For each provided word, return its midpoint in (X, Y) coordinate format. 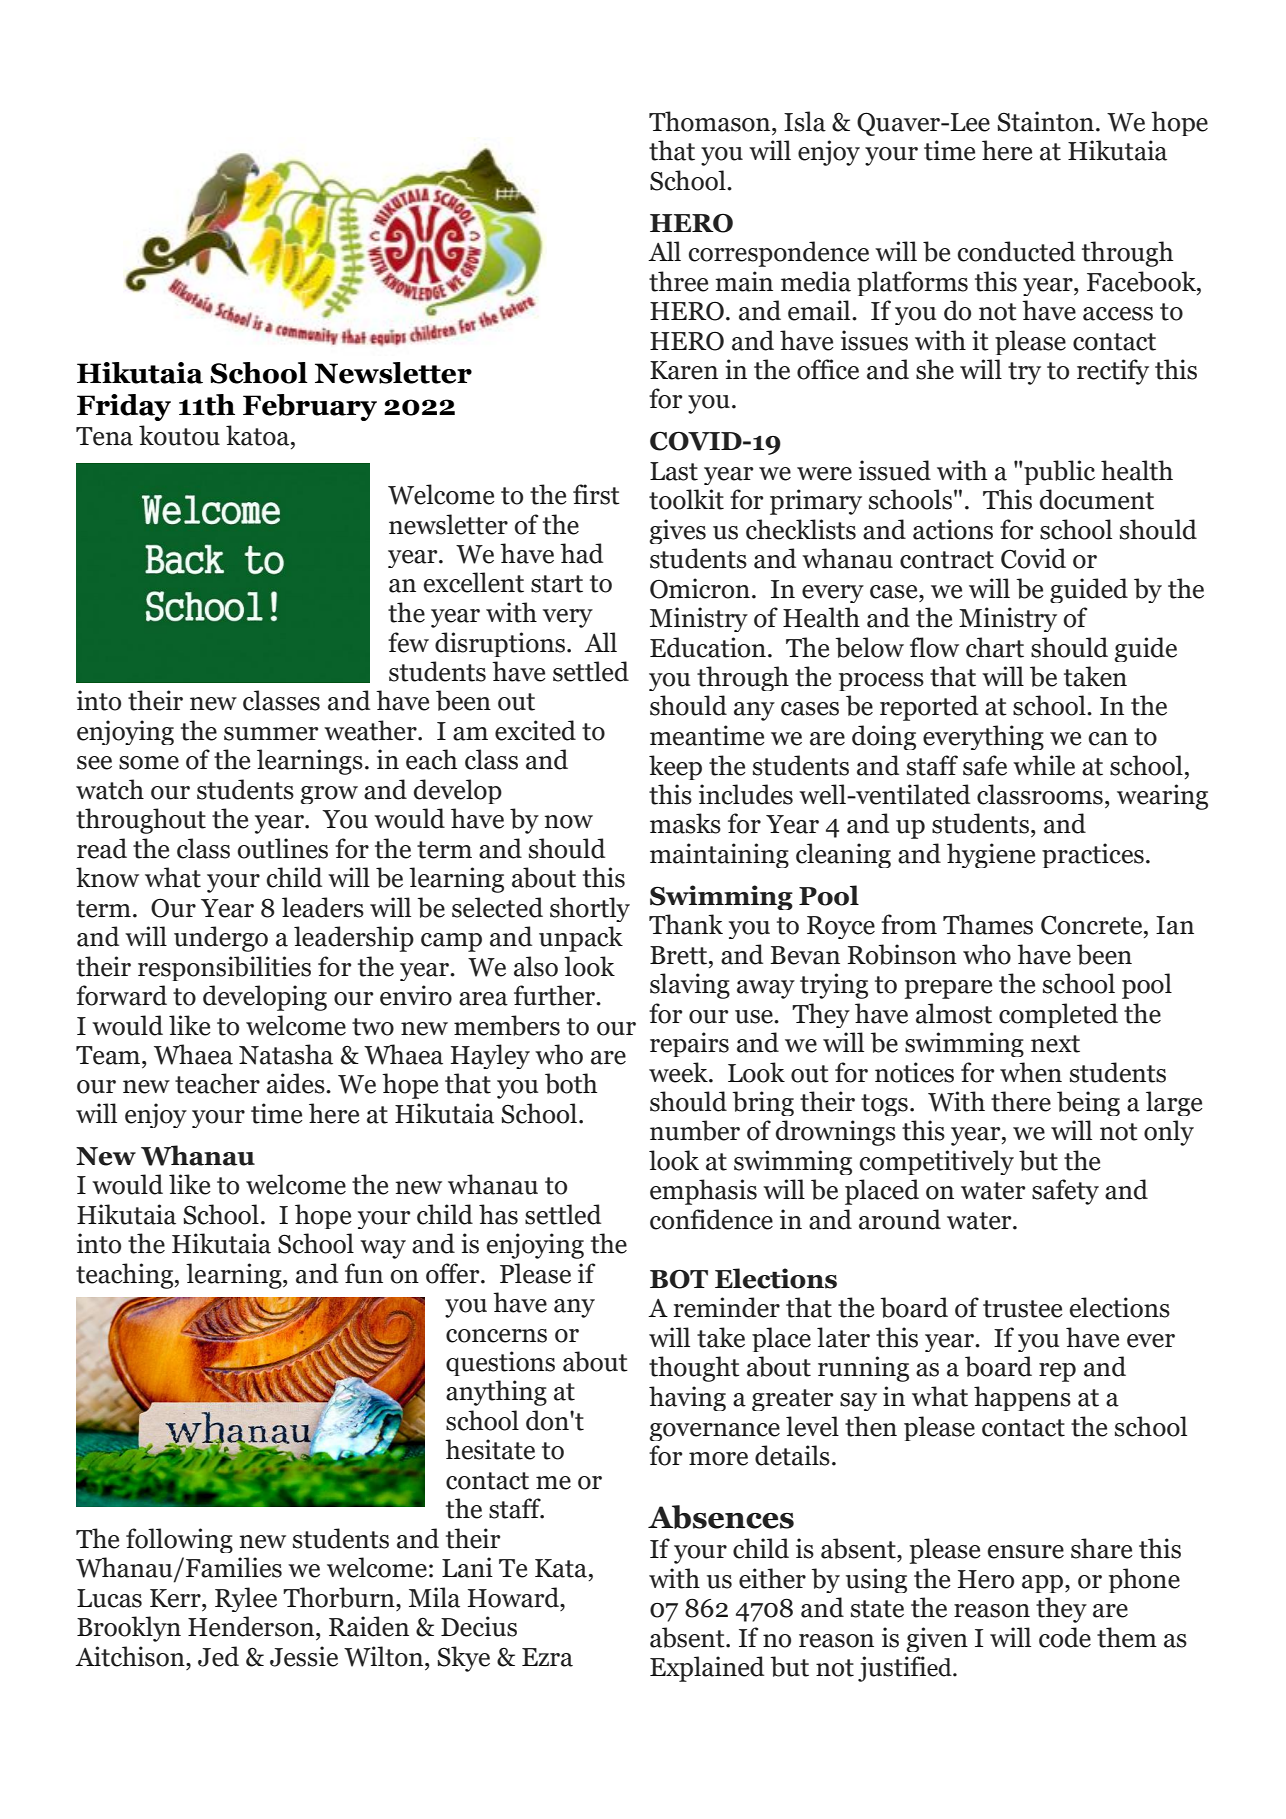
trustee (1023, 1309)
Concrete (1093, 925)
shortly (590, 909)
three (679, 281)
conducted (1016, 251)
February (310, 407)
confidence (711, 1219)
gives (677, 531)
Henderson (252, 1626)
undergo (221, 939)
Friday (124, 407)
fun (364, 1273)
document (1097, 499)
